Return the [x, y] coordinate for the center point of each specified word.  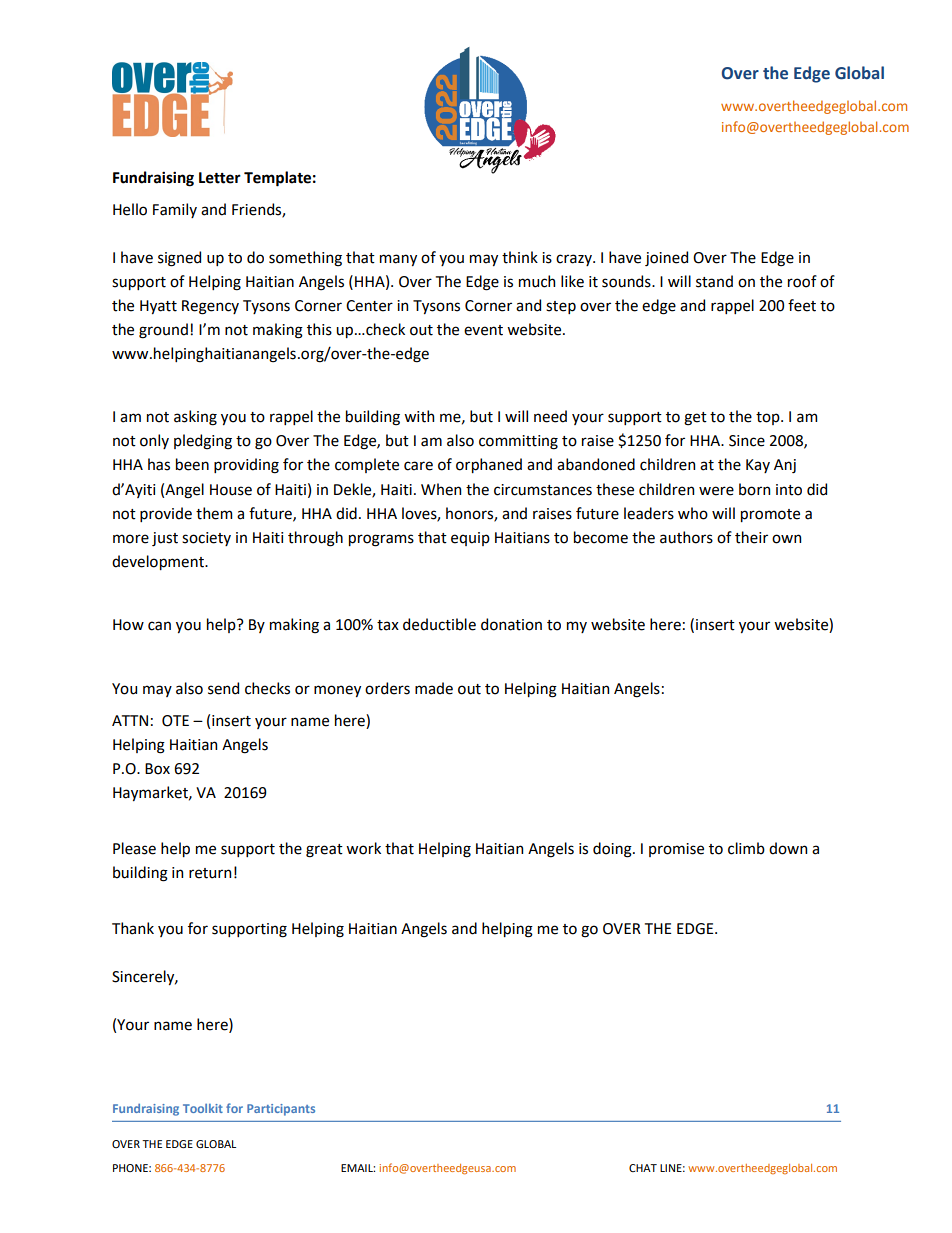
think [520, 257]
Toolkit [203, 1108]
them [214, 513]
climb [746, 848]
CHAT [643, 1168]
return [210, 873]
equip [470, 539]
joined [666, 258]
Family [175, 210]
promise [676, 850]
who [693, 513]
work [363, 848]
